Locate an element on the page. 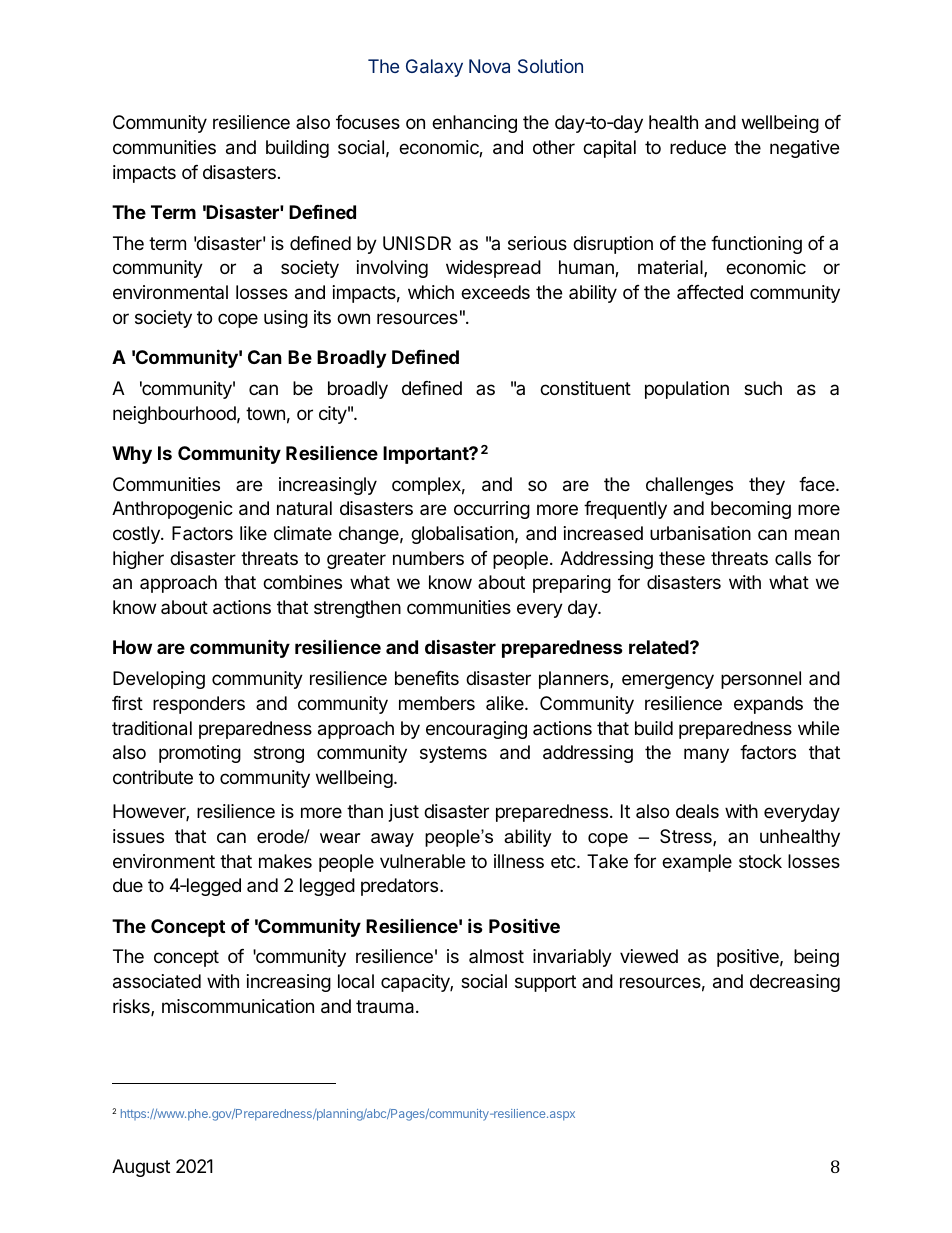  occurring is located at coordinates (492, 510).
